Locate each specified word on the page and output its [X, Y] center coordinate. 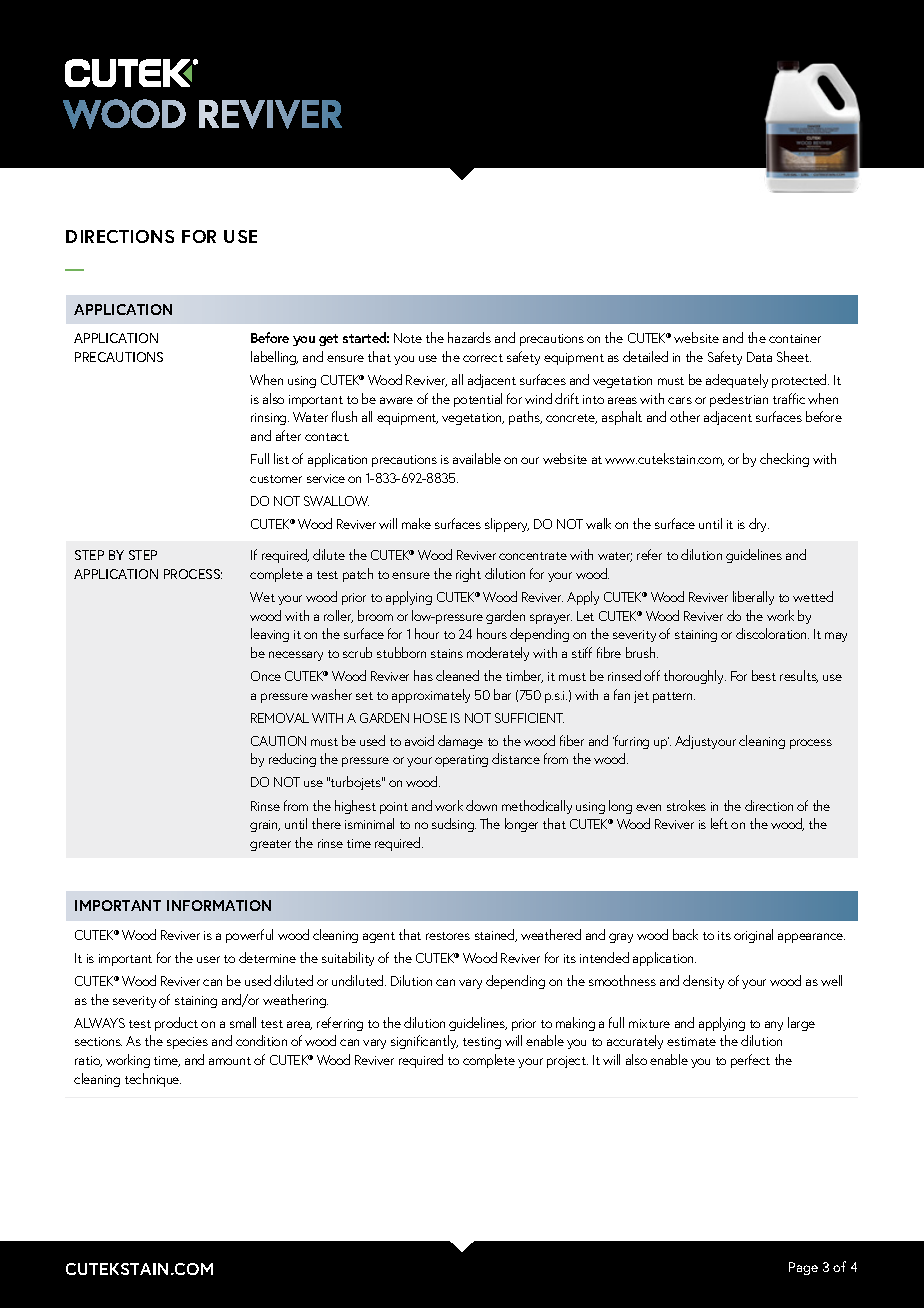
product [176, 1024]
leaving [270, 635]
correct [483, 358]
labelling [274, 358]
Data [759, 357]
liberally [753, 598]
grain [265, 826]
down [481, 805]
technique [153, 1080]
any [774, 1026]
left [719, 823]
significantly [424, 1042]
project [567, 1062]
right [468, 575]
